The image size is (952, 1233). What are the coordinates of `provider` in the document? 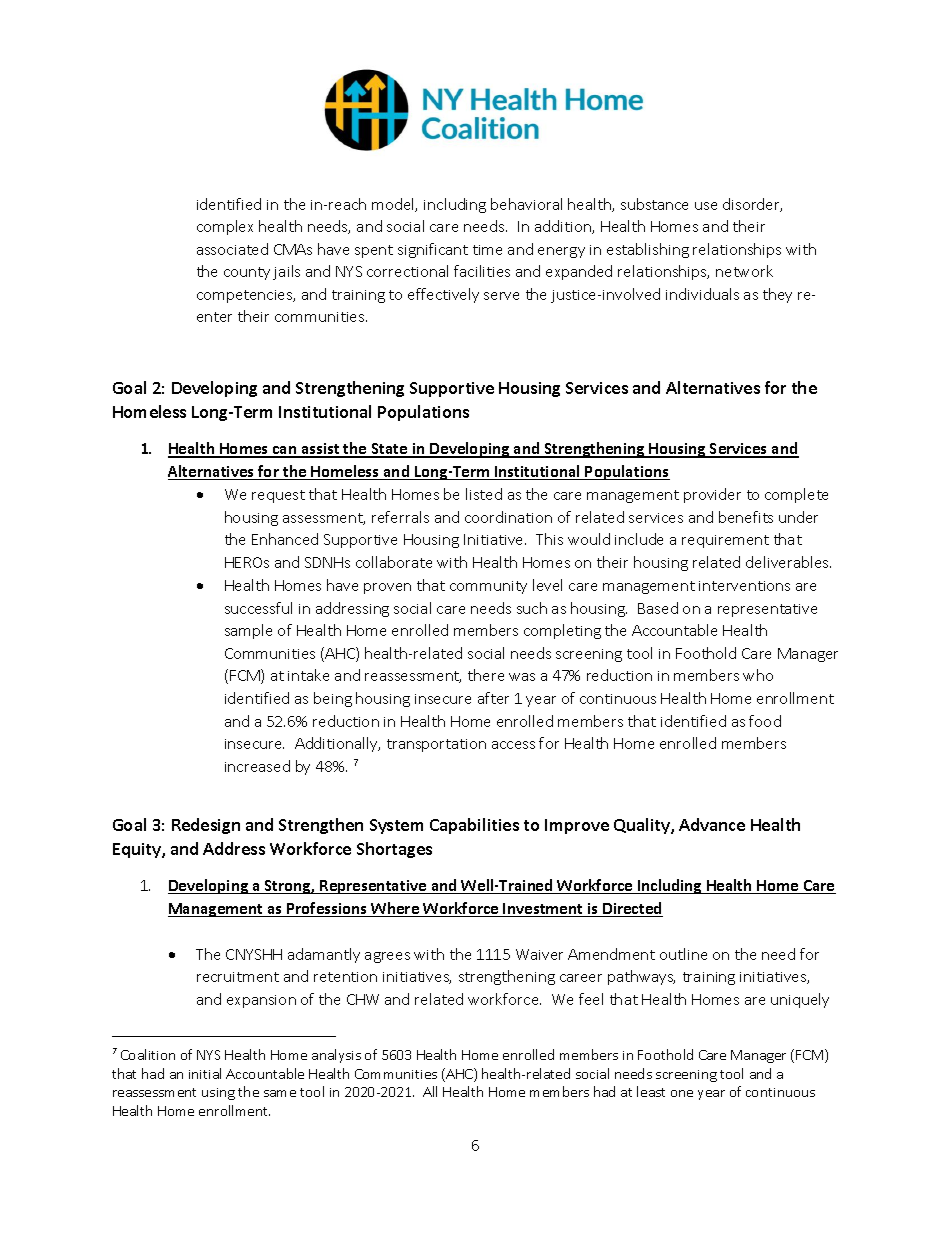 It's located at (712, 495).
